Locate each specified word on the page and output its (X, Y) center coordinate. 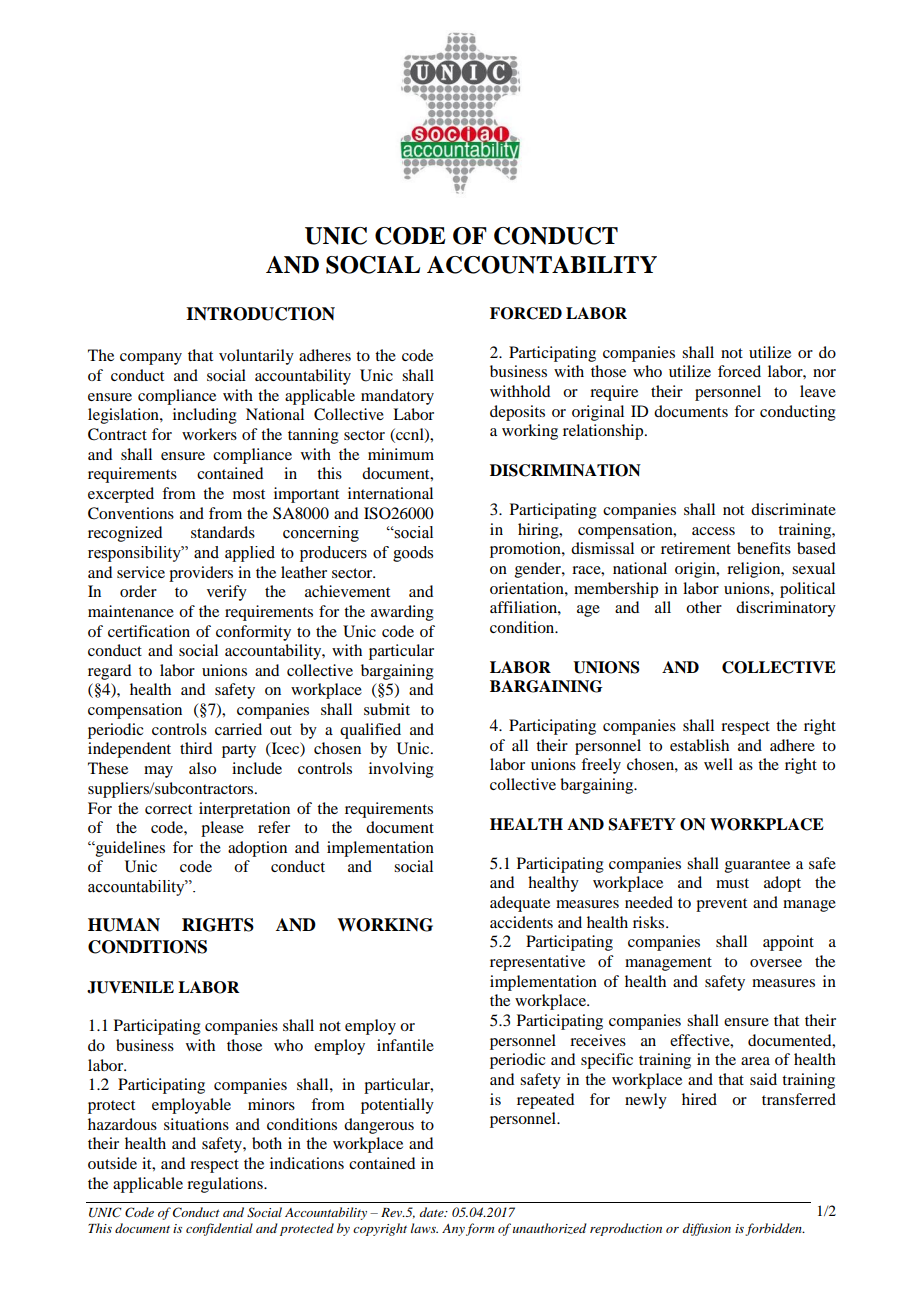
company (151, 359)
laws (424, 1228)
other (704, 607)
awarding (402, 613)
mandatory (397, 397)
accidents (521, 922)
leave (818, 391)
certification (149, 631)
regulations (226, 1185)
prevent (721, 905)
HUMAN (124, 925)
